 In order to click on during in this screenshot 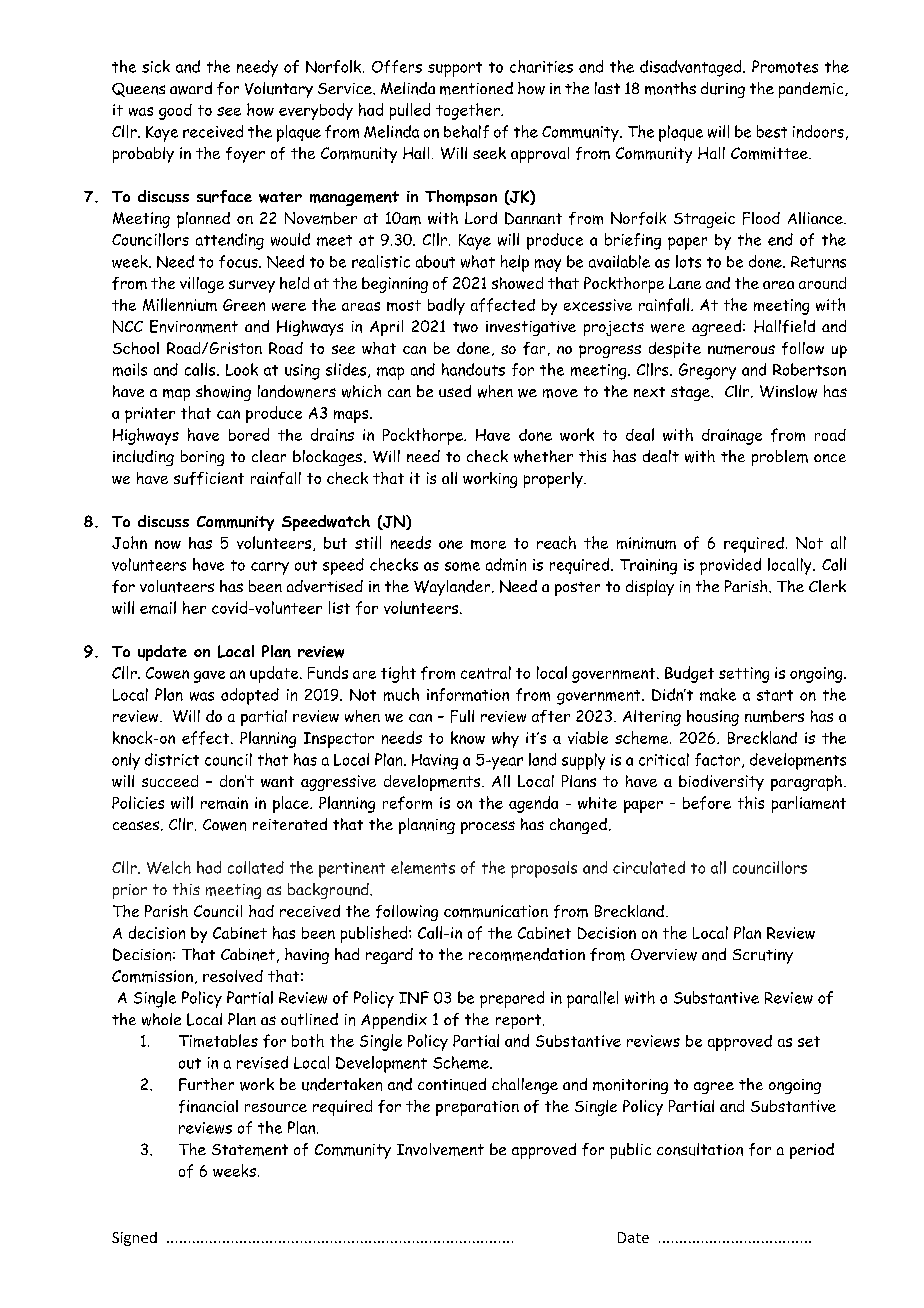, I will do `click(723, 90)`.
